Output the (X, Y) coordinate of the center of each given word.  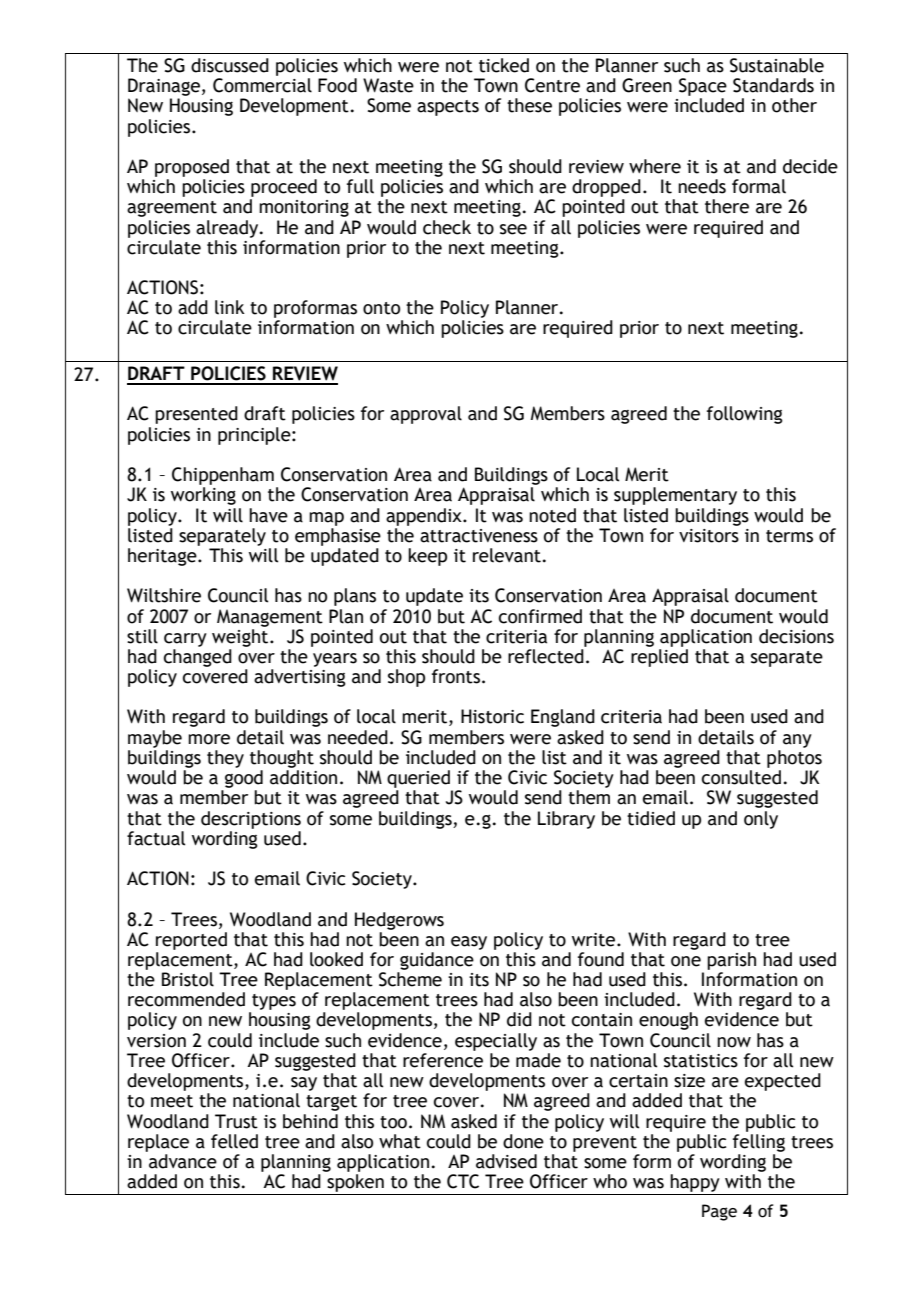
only (761, 820)
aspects (448, 108)
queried (418, 779)
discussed (230, 65)
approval (426, 415)
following (745, 415)
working (203, 496)
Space (703, 87)
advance (183, 1161)
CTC (463, 1181)
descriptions (251, 820)
